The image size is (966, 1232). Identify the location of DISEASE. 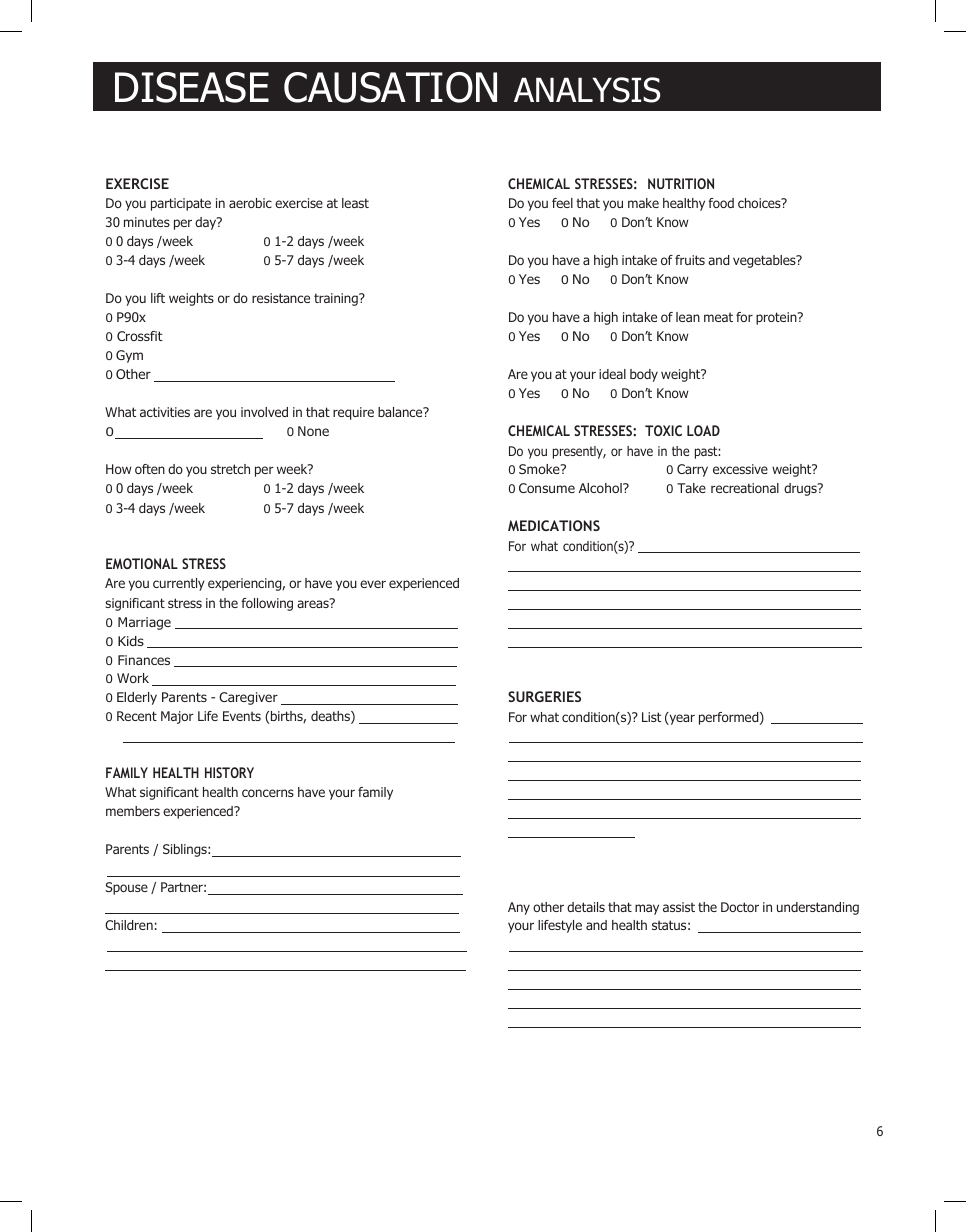
(192, 87).
